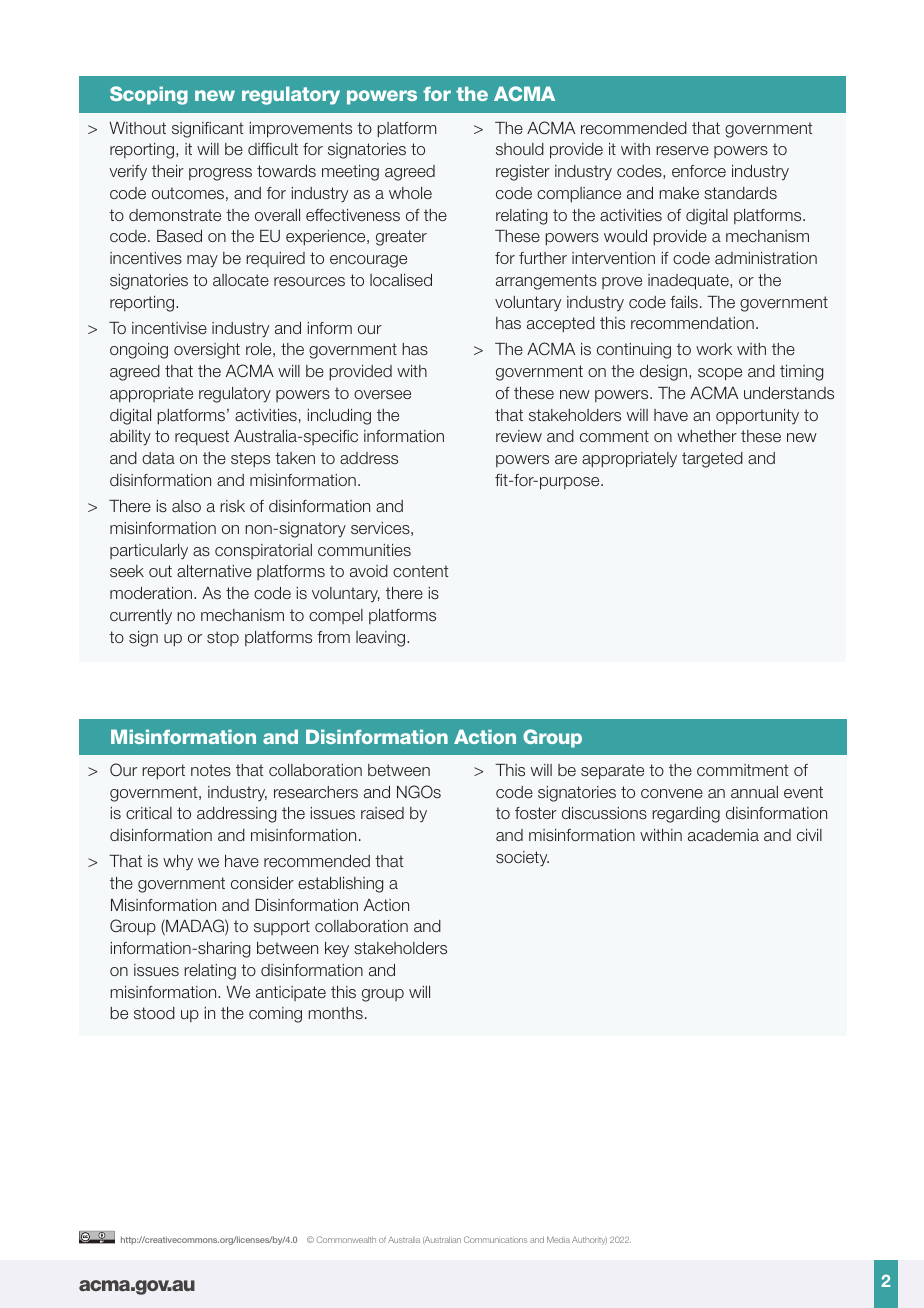 The height and width of the screenshot is (1308, 924). Describe the element at coordinates (682, 150) in the screenshot. I see `reserve` at that location.
